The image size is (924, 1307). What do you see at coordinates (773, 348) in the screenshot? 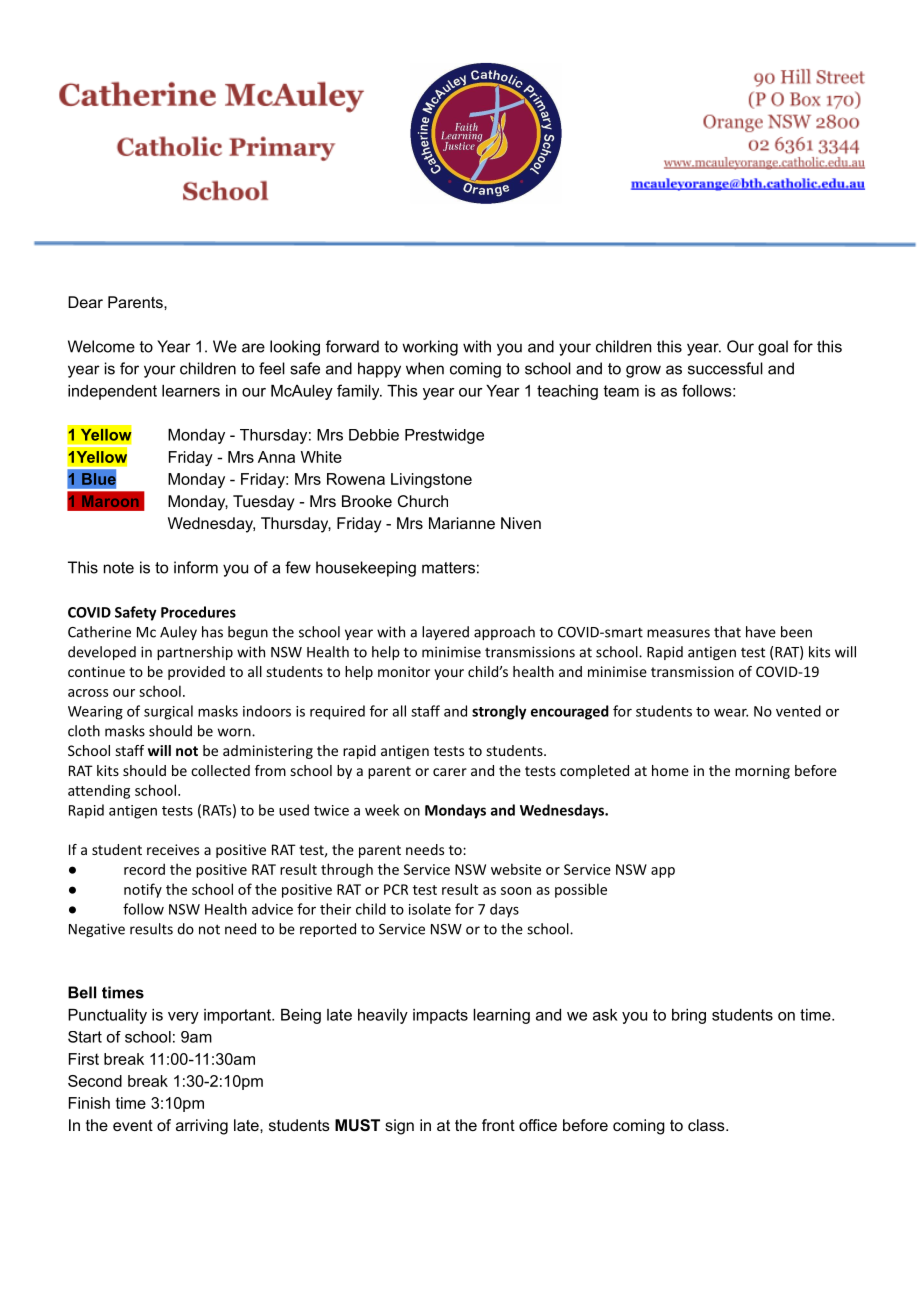
I see `goal` at bounding box center [773, 348].
